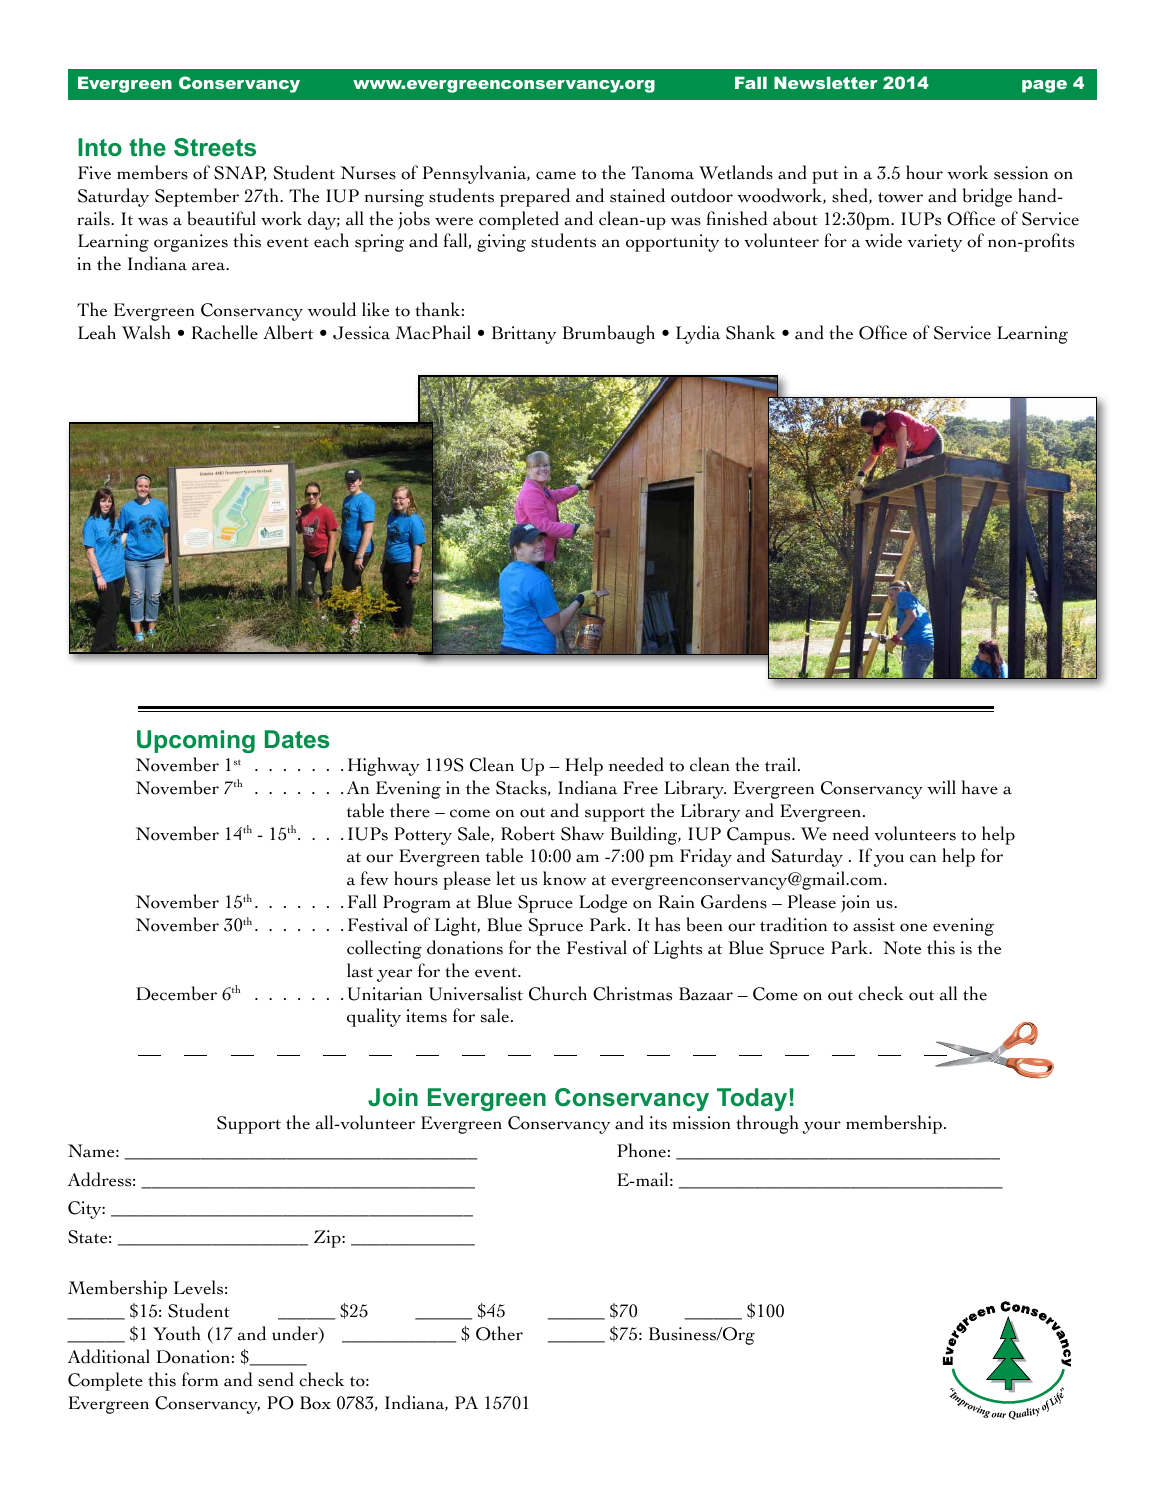 This document has height=1509, width=1166. What do you see at coordinates (499, 1333) in the document?
I see `Other` at bounding box center [499, 1333].
